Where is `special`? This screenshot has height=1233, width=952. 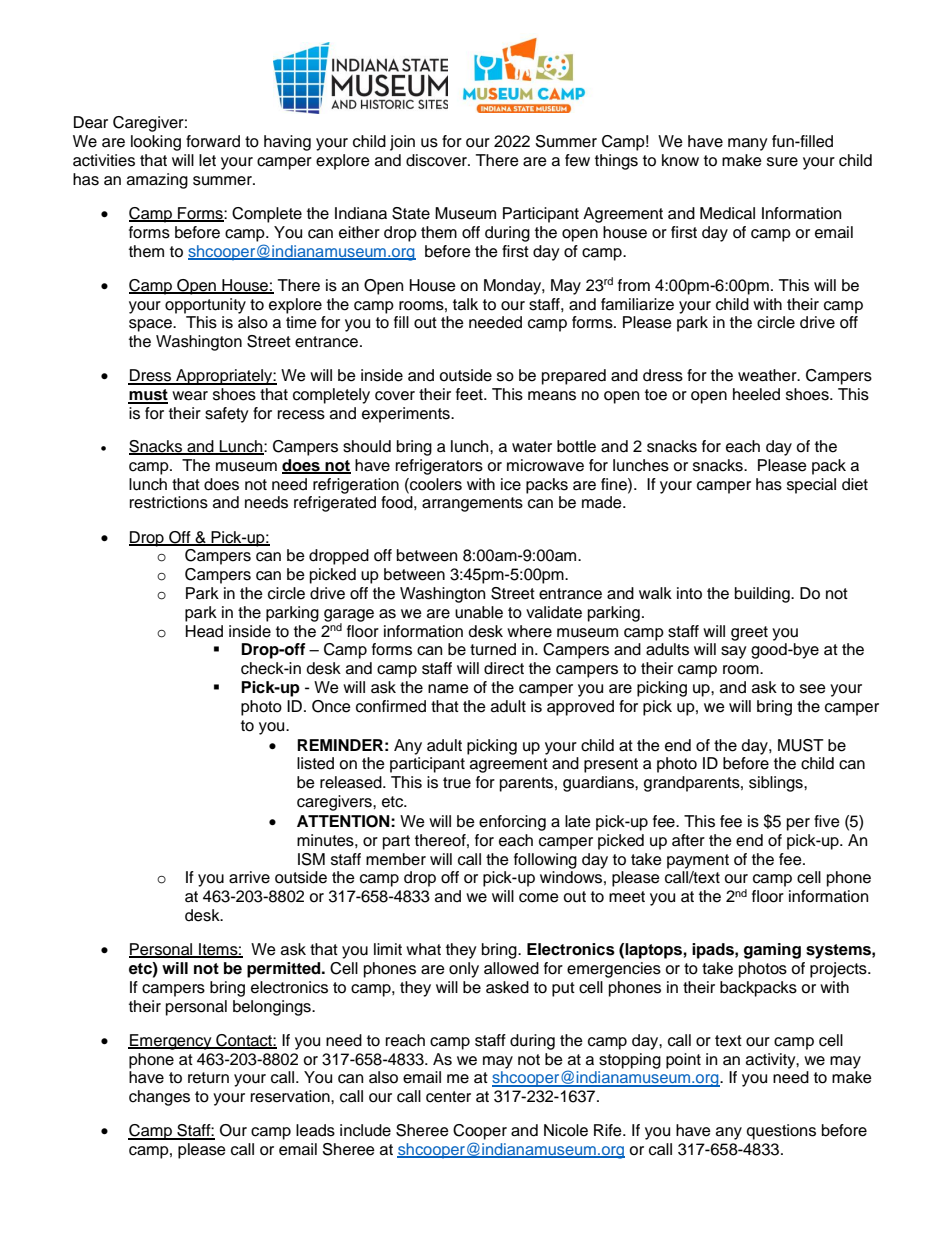
special is located at coordinates (811, 486).
